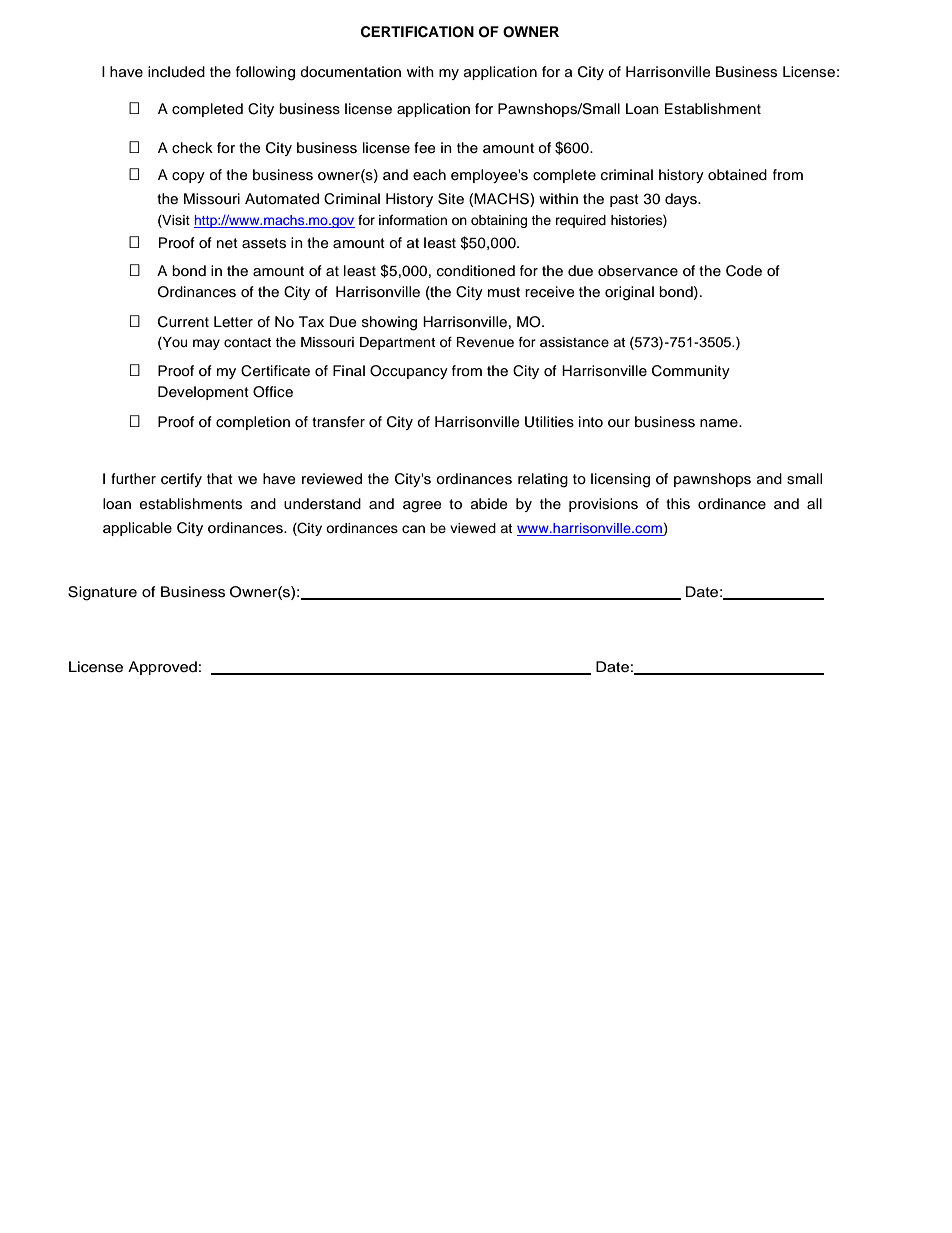 The height and width of the image is (1233, 952). Describe the element at coordinates (338, 422) in the image. I see `transfer` at that location.
